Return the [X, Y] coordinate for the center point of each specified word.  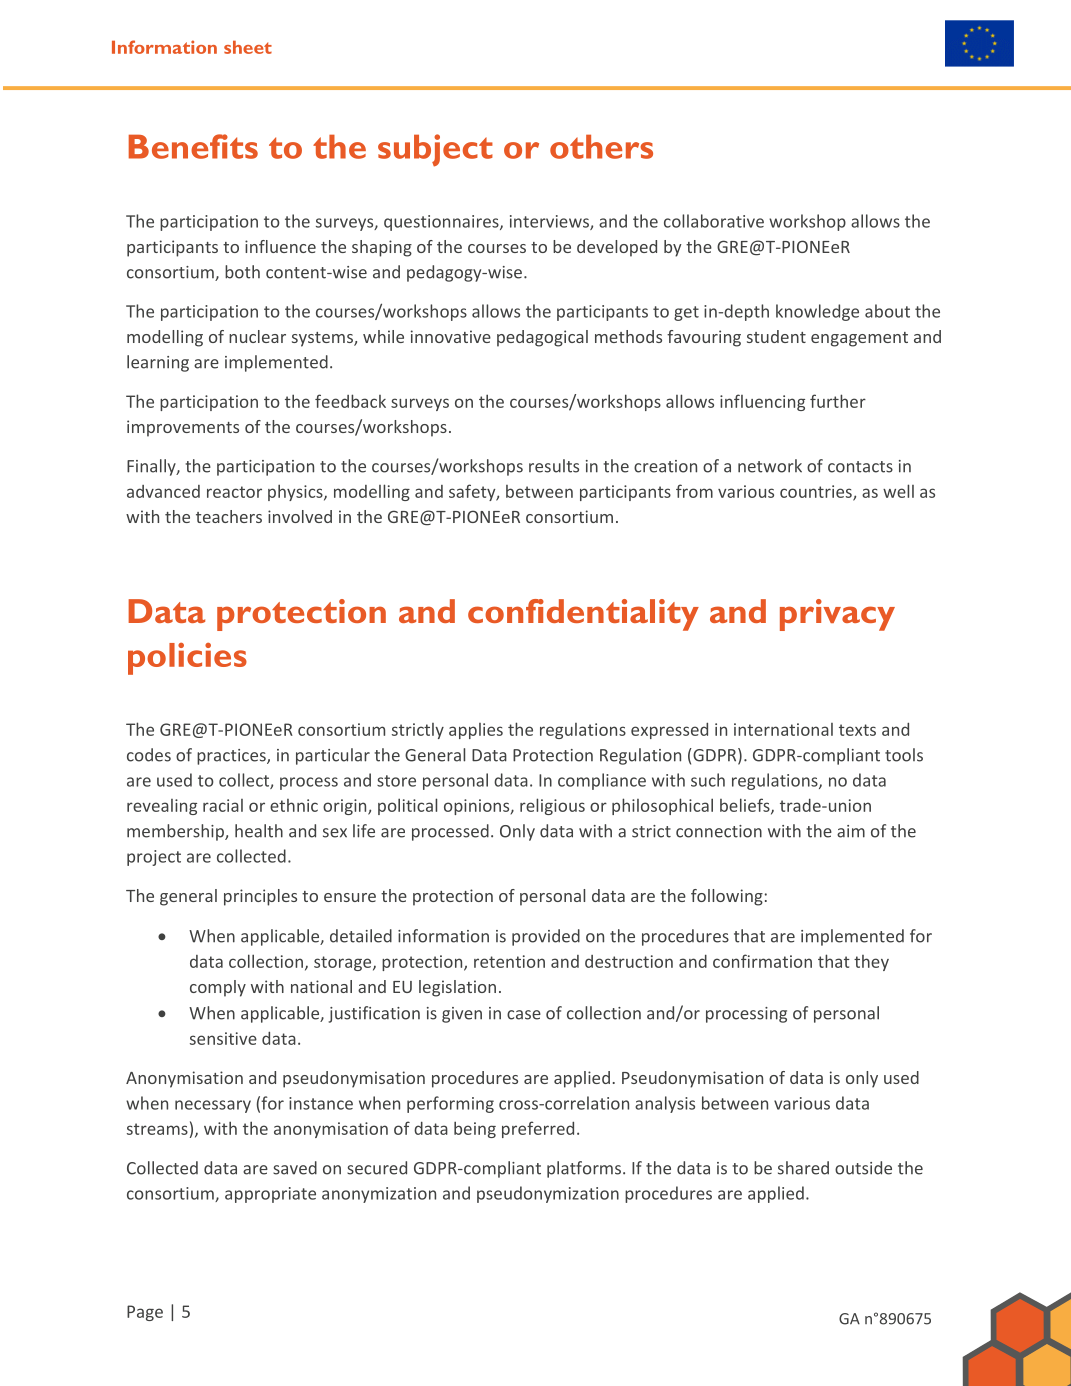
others [601, 146]
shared [803, 1168]
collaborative [714, 221]
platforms [584, 1169]
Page [145, 1313]
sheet [248, 47]
